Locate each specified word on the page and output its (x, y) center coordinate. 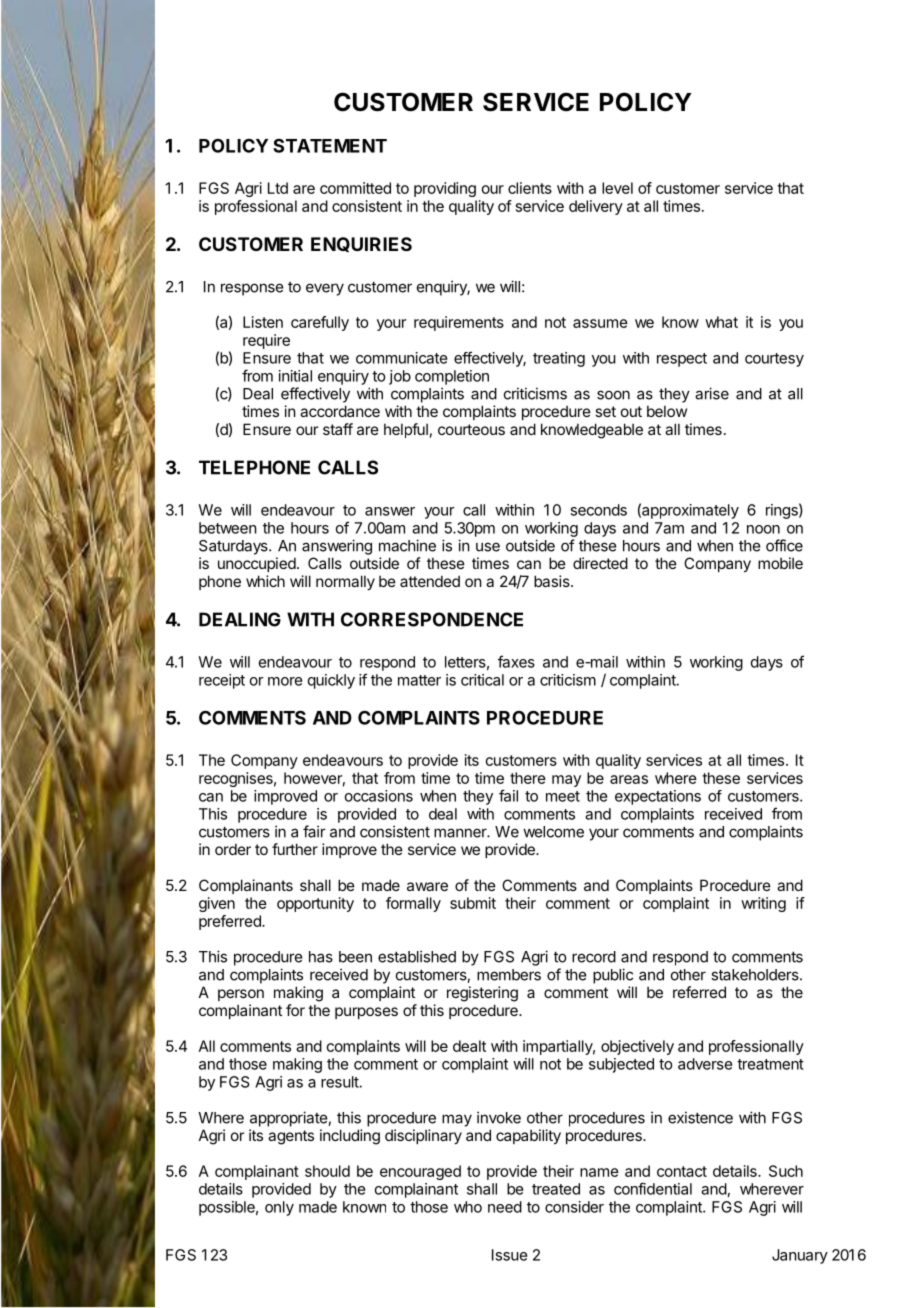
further (295, 849)
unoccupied (257, 564)
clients (530, 188)
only (279, 1208)
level (617, 188)
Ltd (278, 188)
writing (763, 904)
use (488, 547)
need (505, 1207)
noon (763, 529)
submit (473, 903)
